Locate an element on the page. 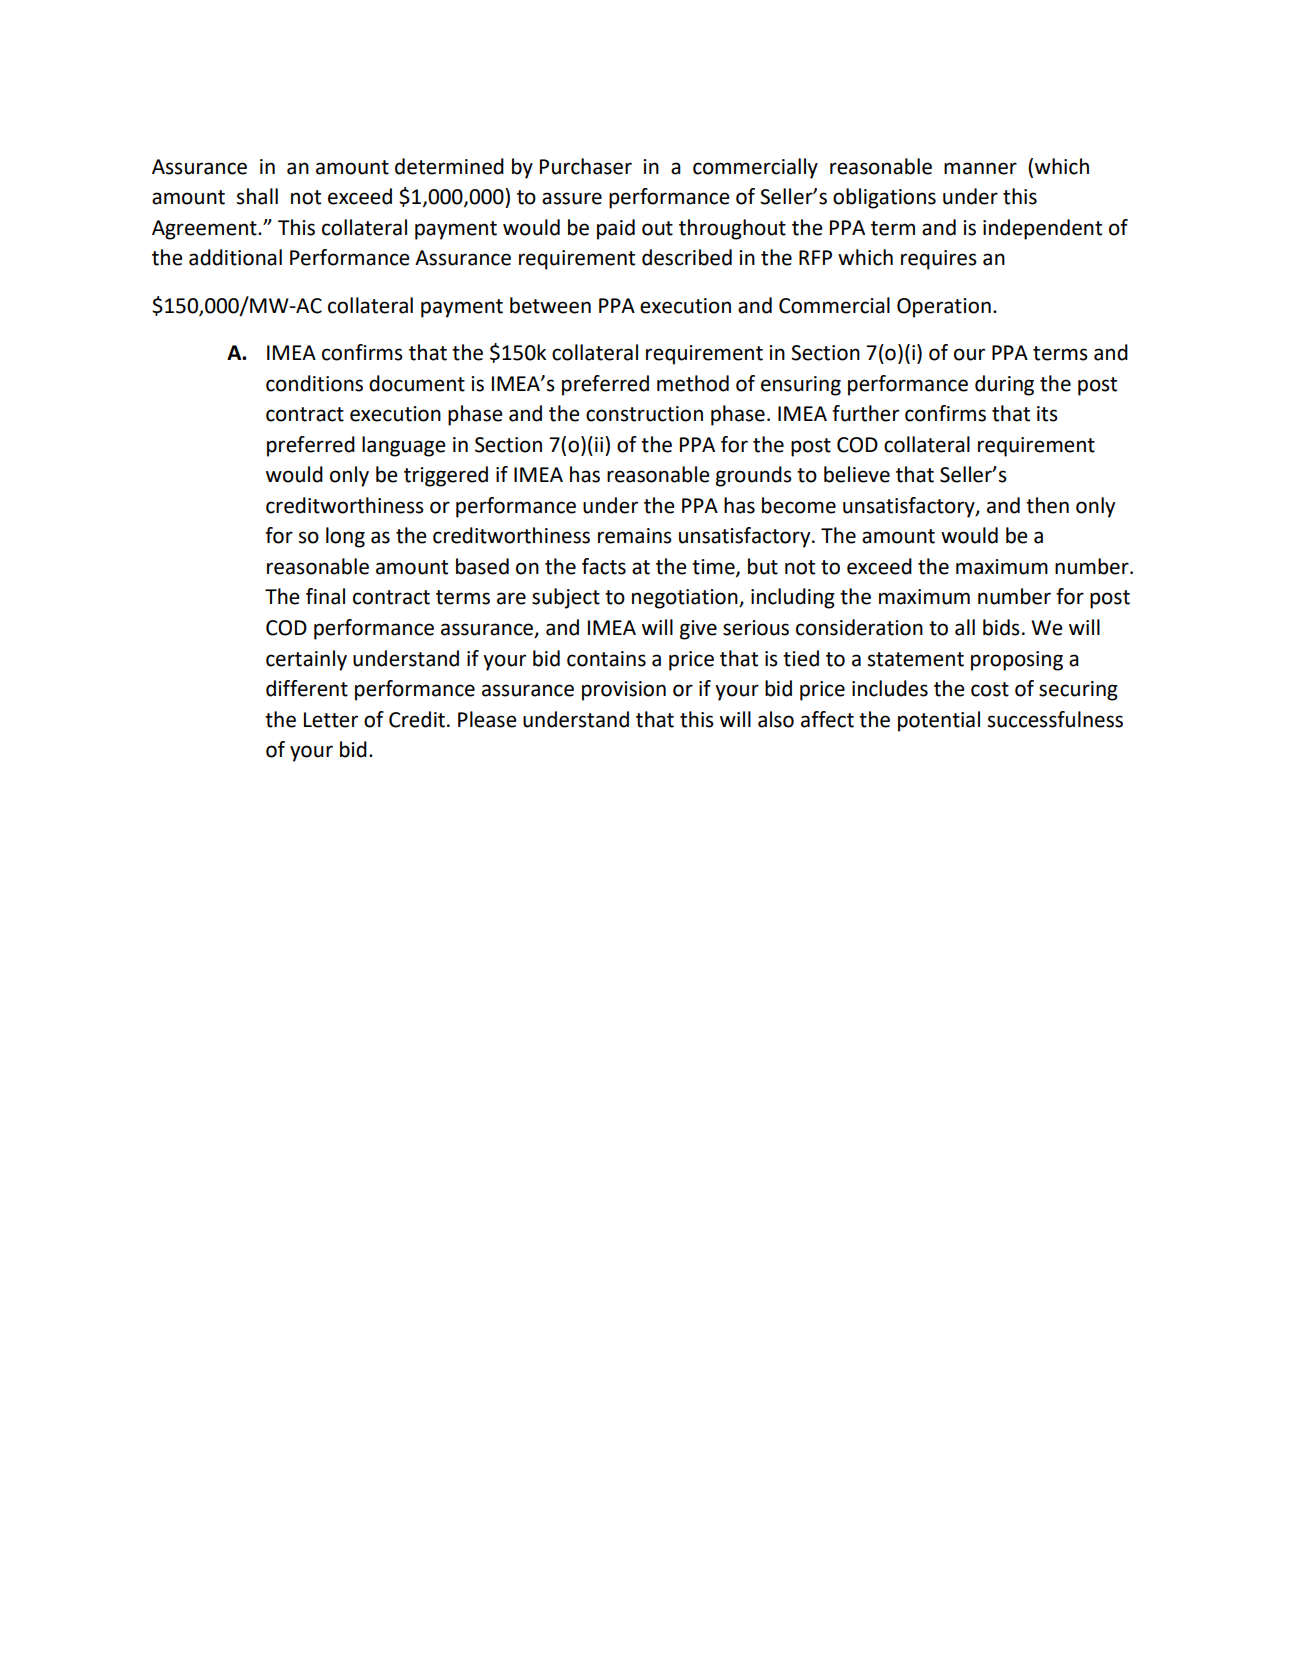 The image size is (1289, 1669). Purchaser is located at coordinates (586, 166).
